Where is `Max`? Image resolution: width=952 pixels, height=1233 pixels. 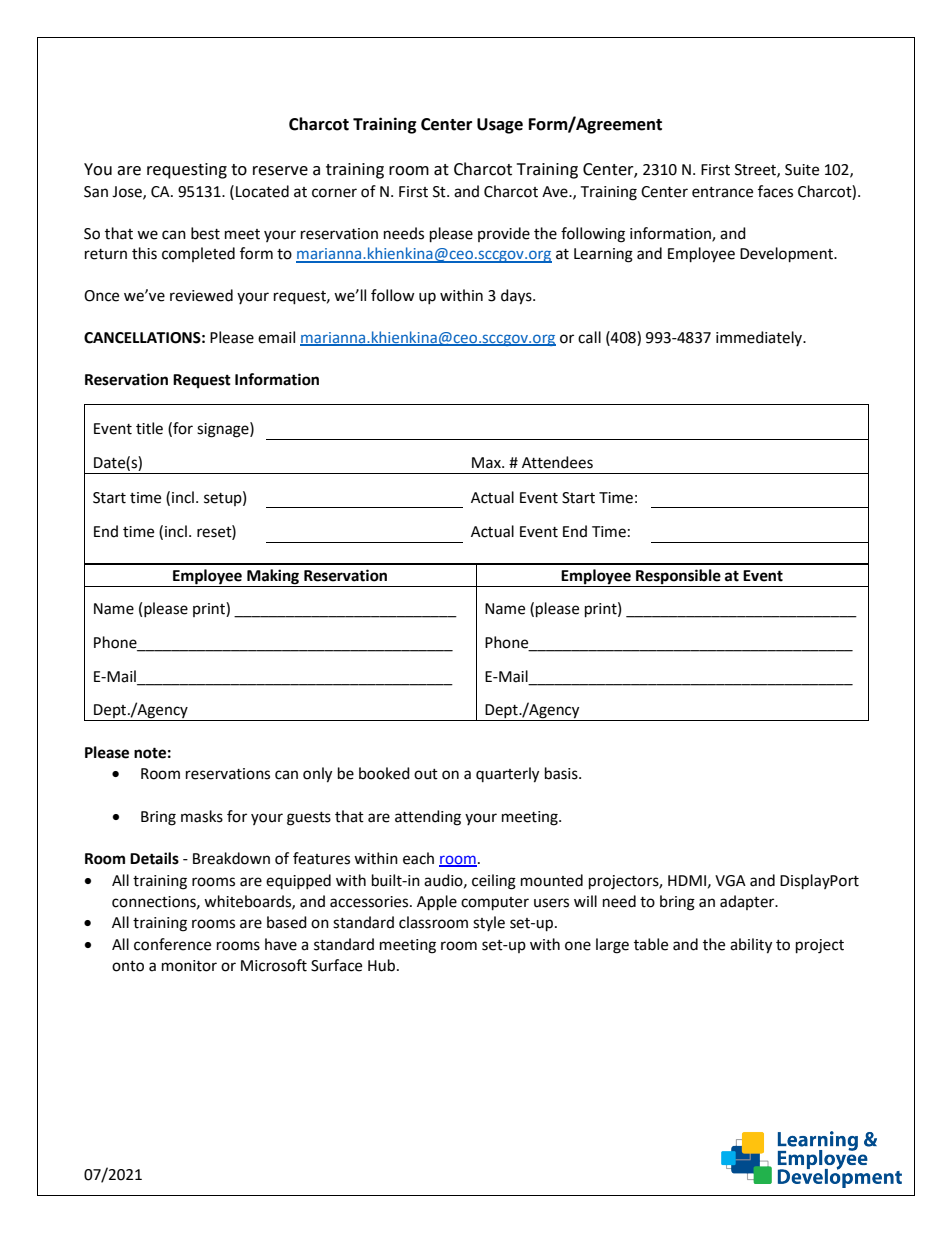 Max is located at coordinates (487, 463).
